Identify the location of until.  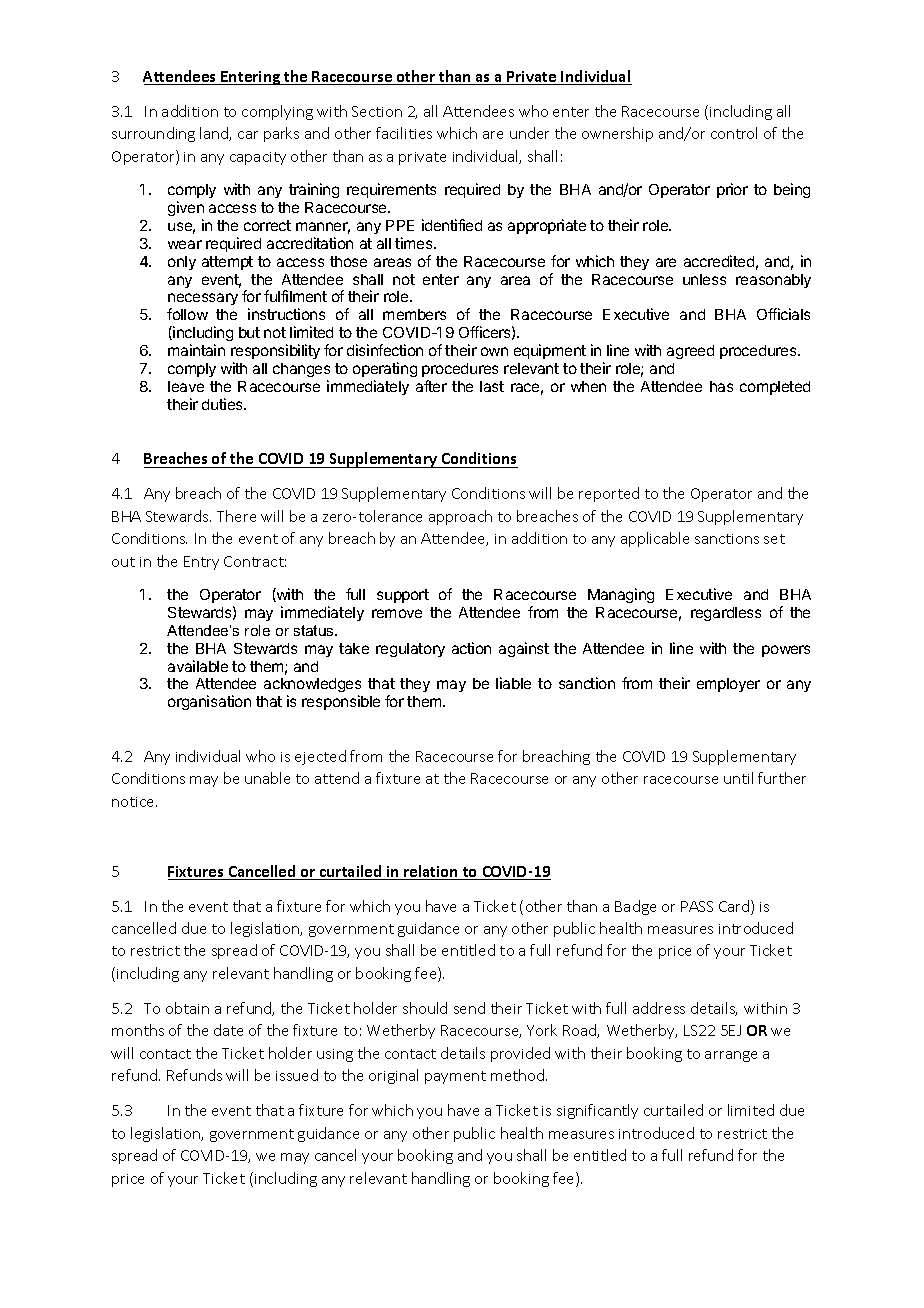
(738, 778).
